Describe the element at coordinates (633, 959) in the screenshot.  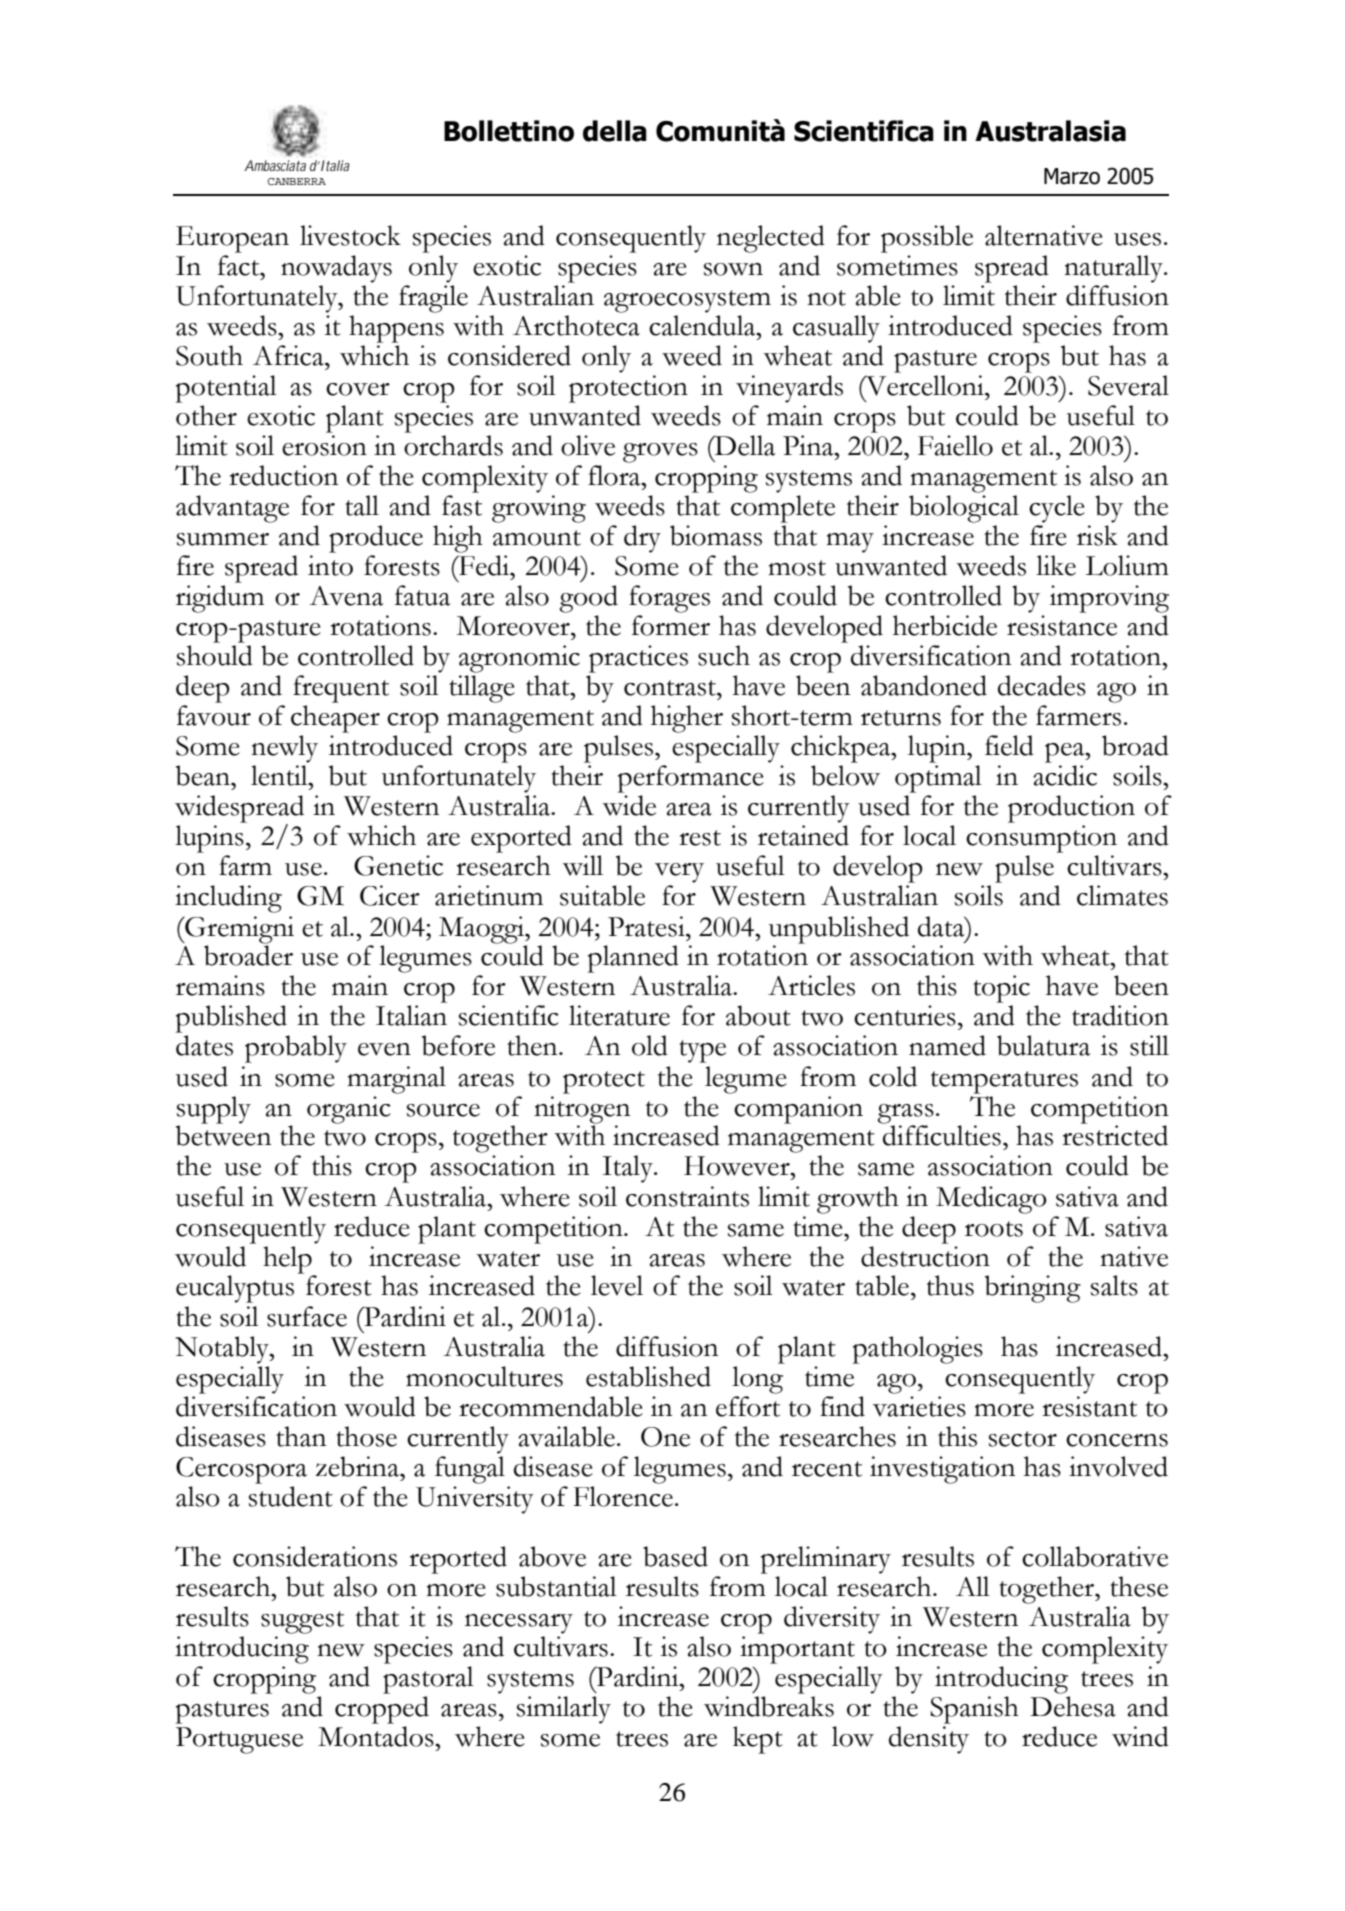
I see `planned` at that location.
